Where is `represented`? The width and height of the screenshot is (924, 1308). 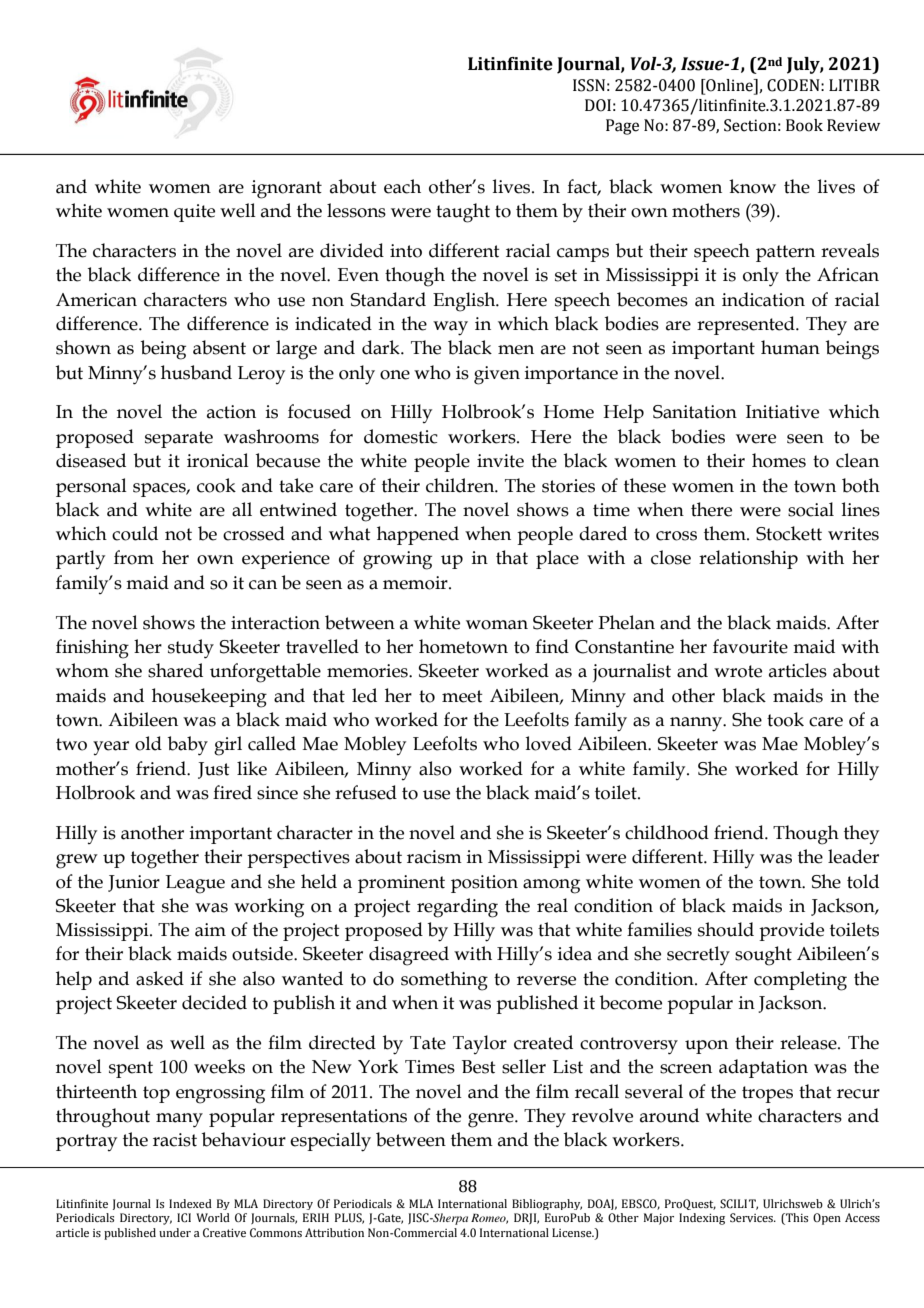
represented is located at coordinates (747, 325).
